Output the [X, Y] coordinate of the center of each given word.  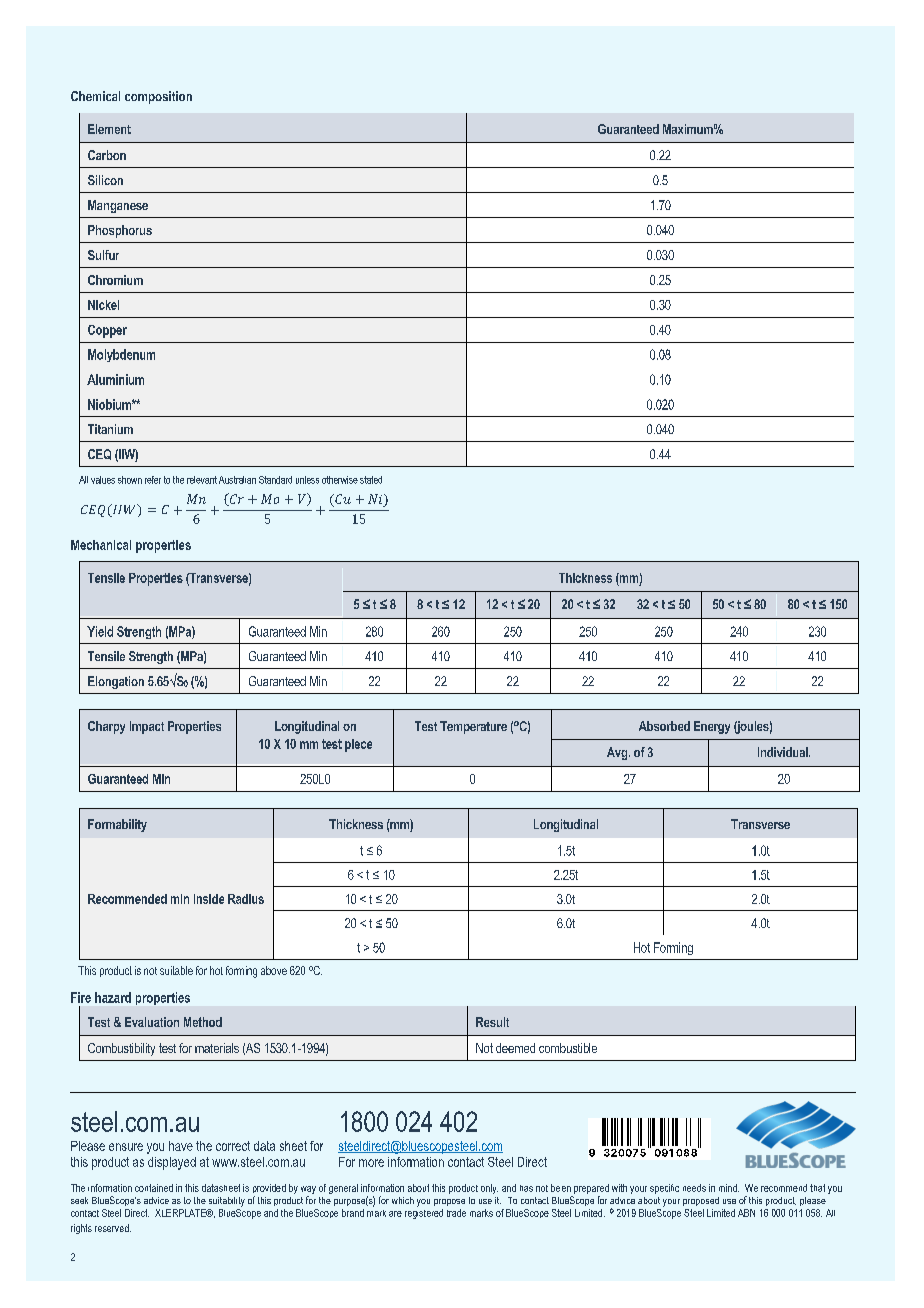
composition [158, 97]
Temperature [473, 727]
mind [729, 1188]
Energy [712, 727]
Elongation [116, 682]
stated [371, 480]
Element [109, 129]
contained [154, 1188]
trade [456, 1213]
